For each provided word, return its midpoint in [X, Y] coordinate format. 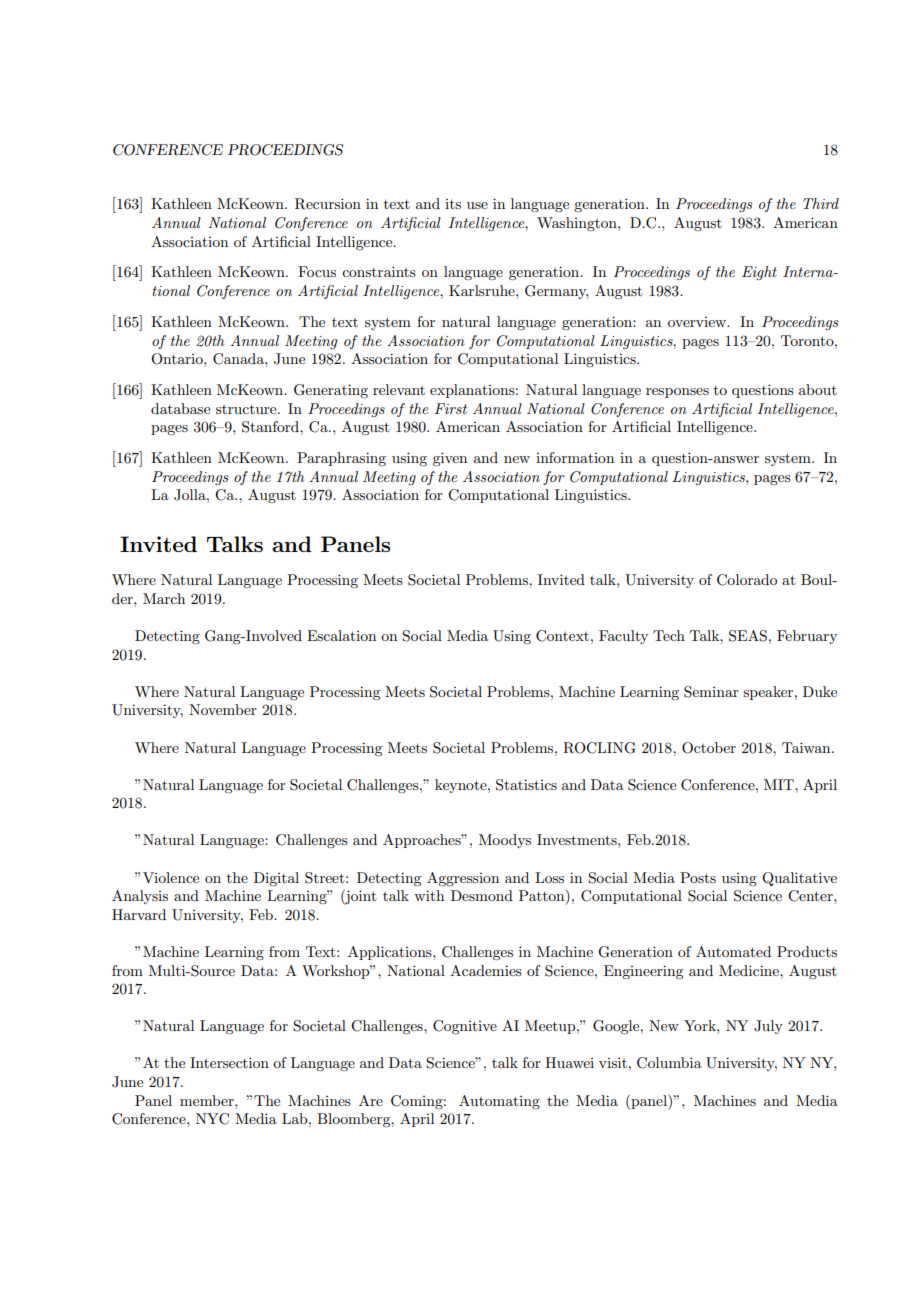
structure [247, 409]
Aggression [463, 879]
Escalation [341, 635]
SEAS [748, 636]
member [208, 1100]
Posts [698, 877]
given [450, 459]
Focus [317, 271]
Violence [171, 877]
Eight [759, 273]
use [477, 205]
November [223, 709]
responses [677, 393]
